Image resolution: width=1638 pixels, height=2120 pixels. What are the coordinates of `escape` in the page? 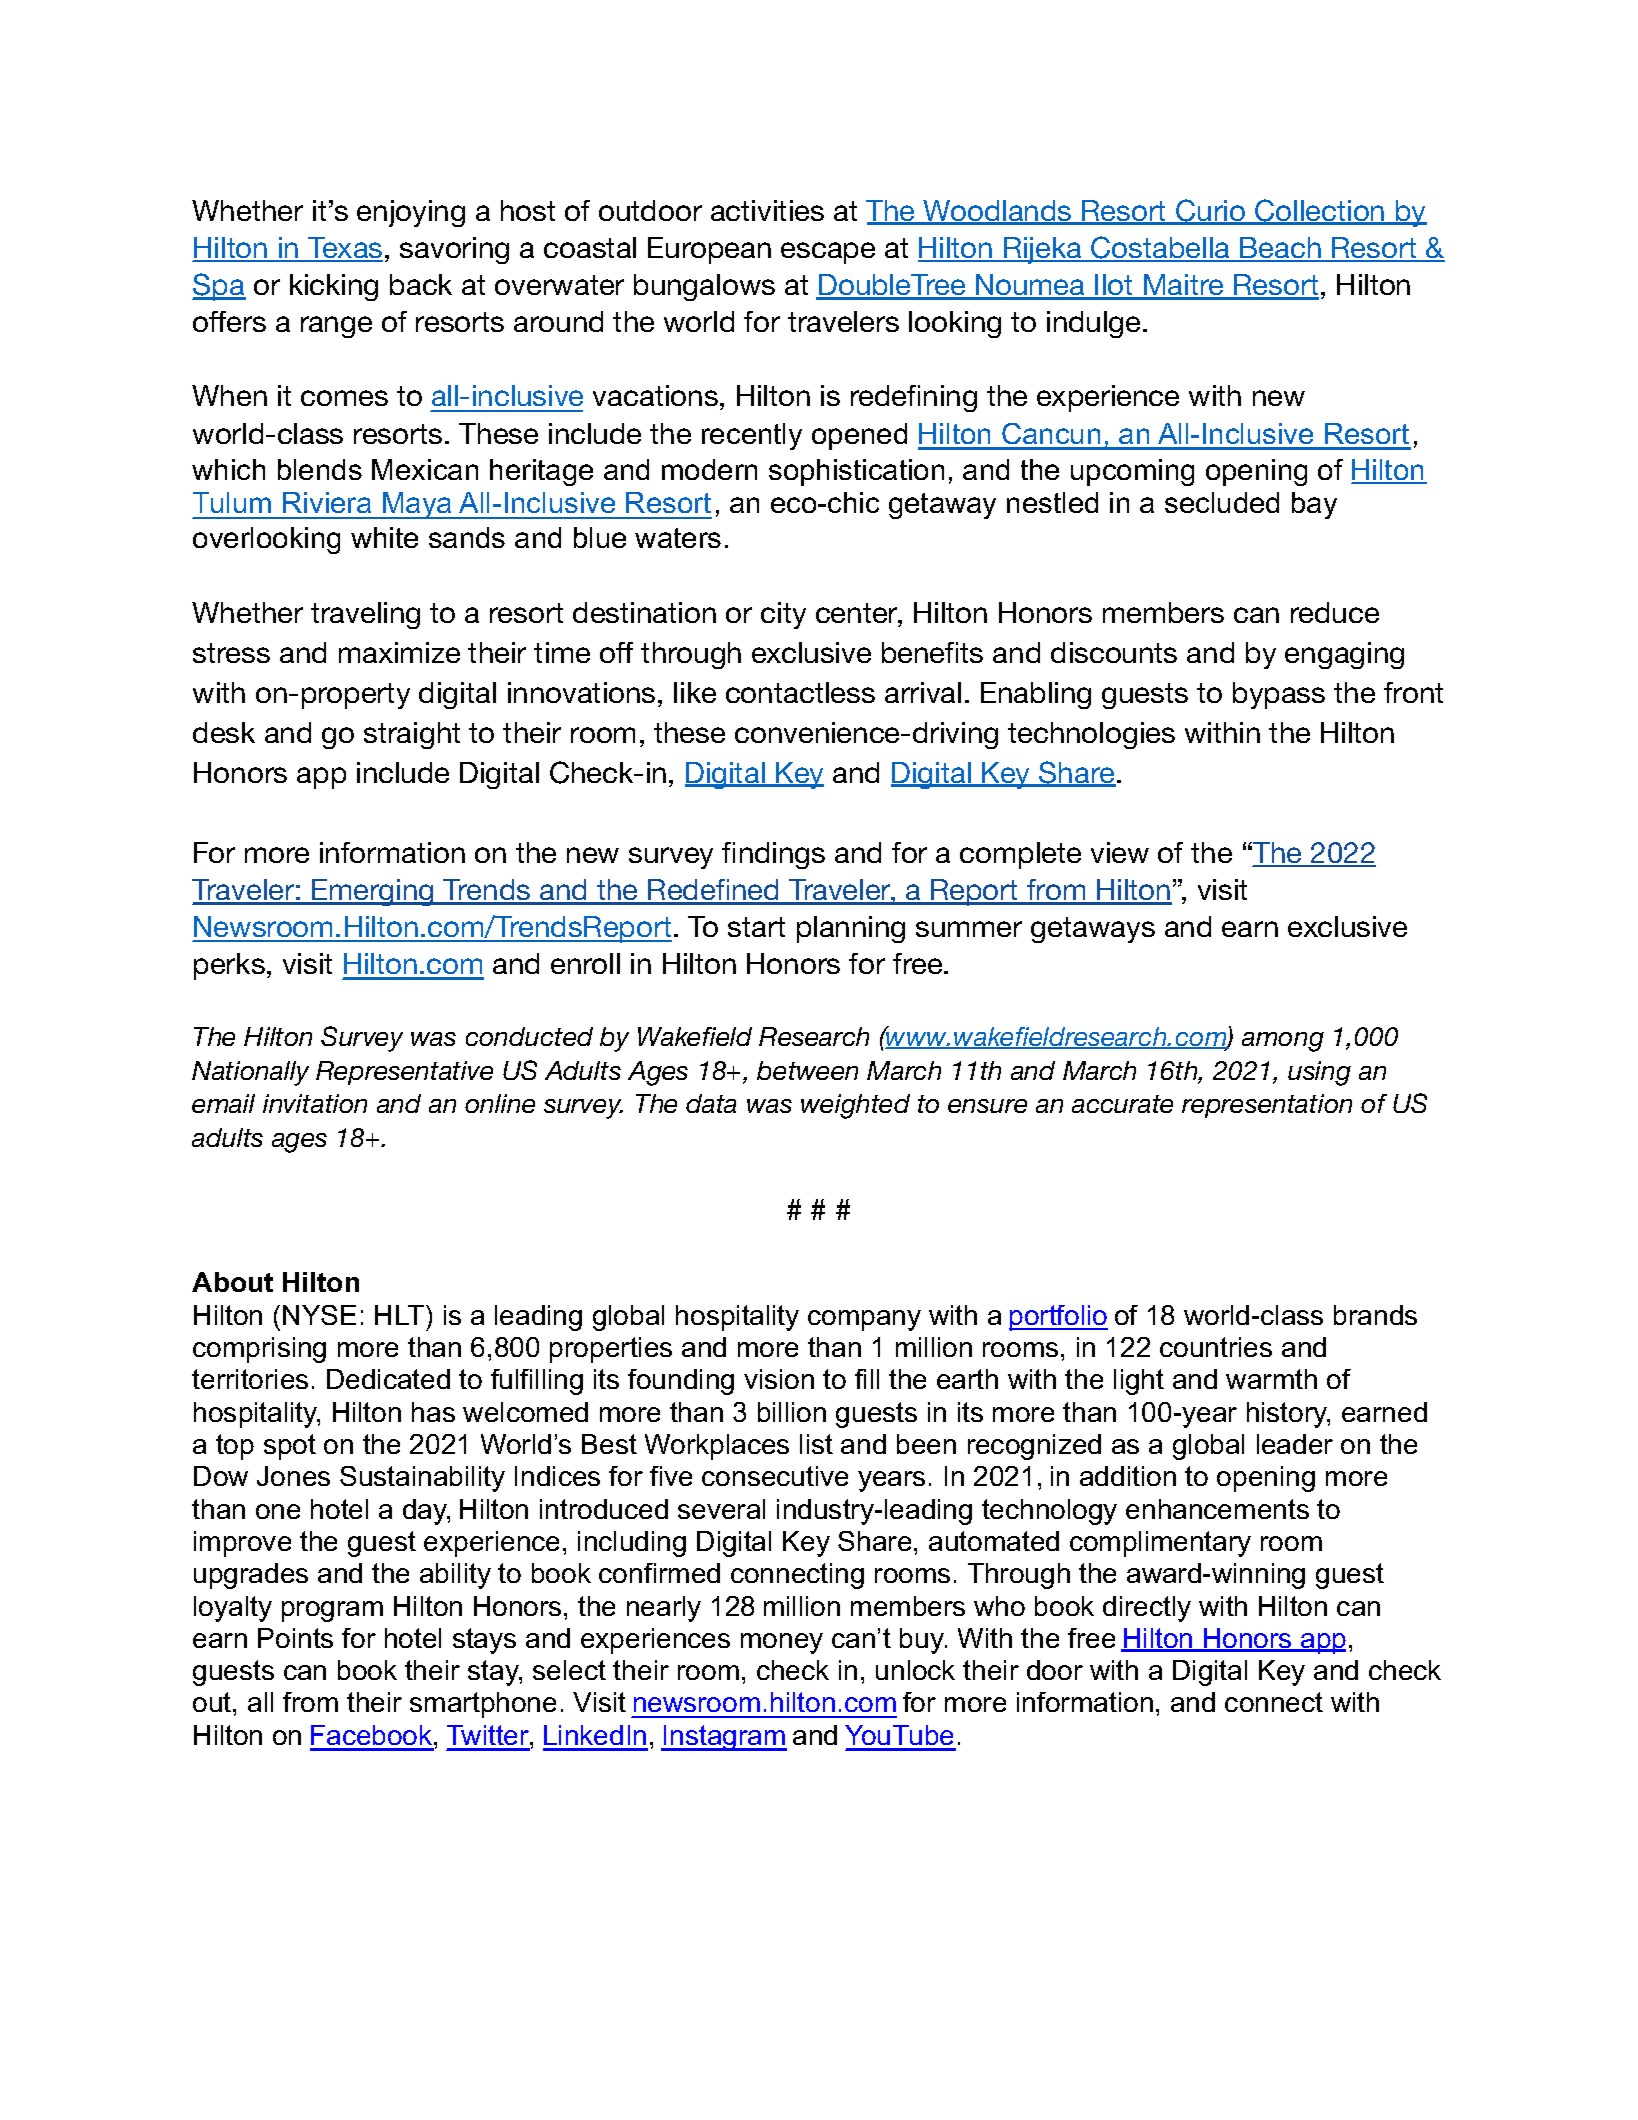 It's located at (828, 253).
